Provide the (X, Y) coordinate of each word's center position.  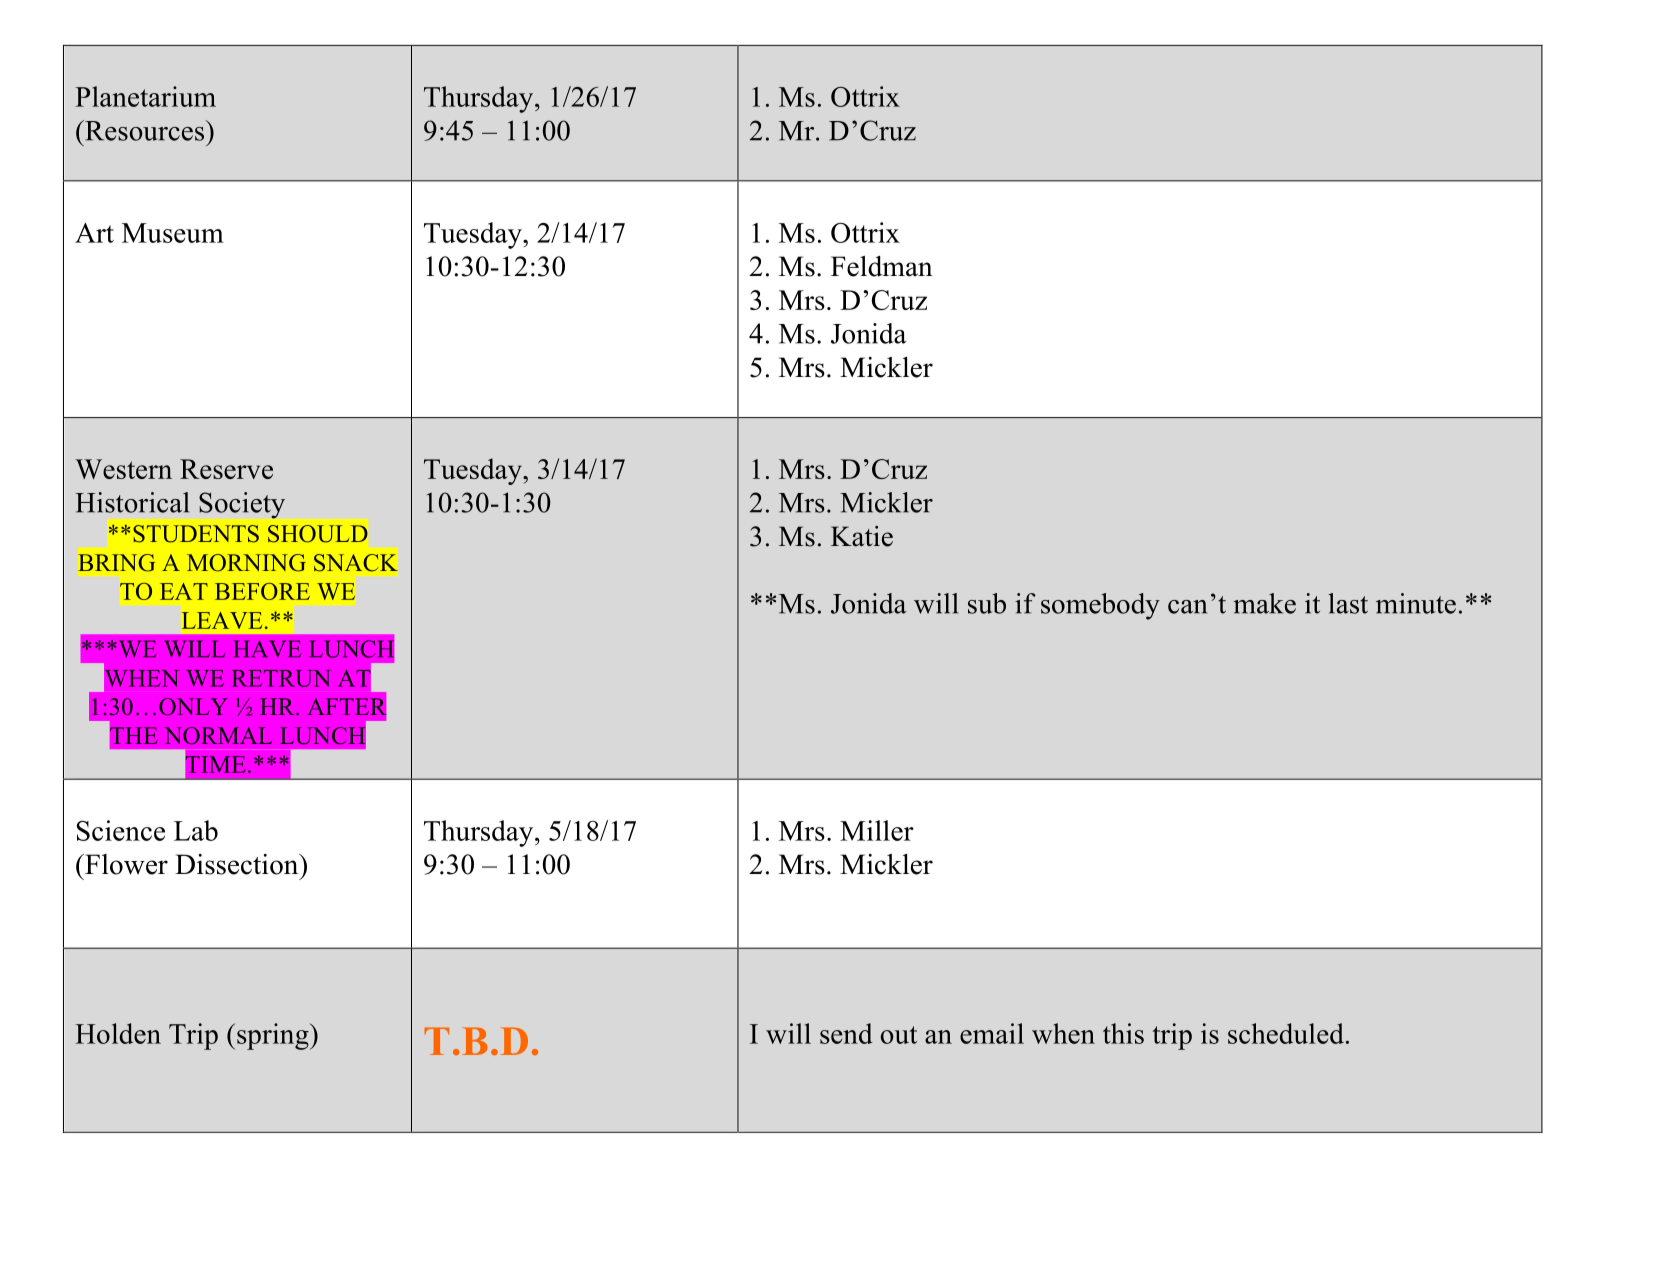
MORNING (246, 563)
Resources (143, 130)
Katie (862, 536)
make (1264, 603)
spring (274, 1036)
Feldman (882, 266)
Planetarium (145, 96)
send (846, 1033)
